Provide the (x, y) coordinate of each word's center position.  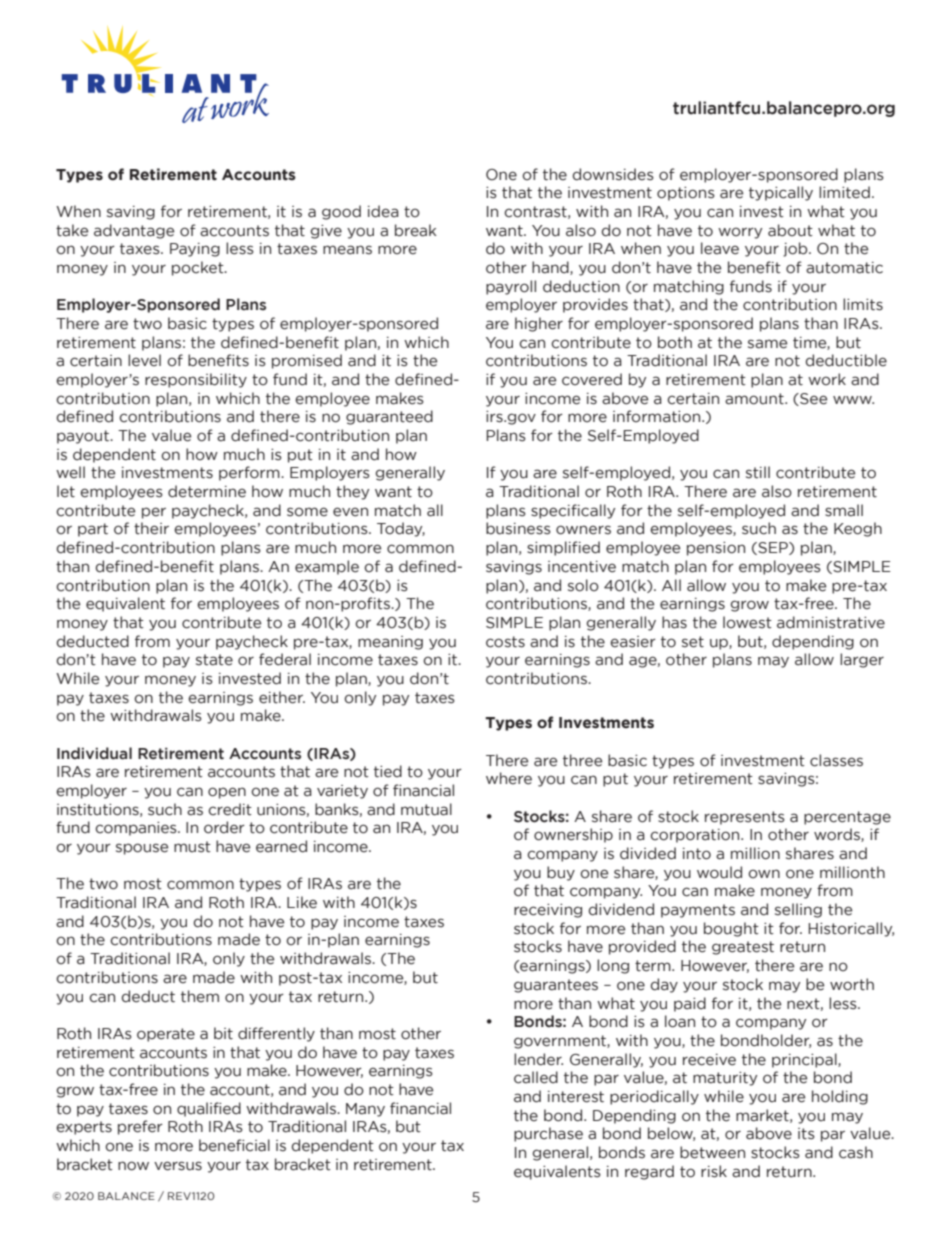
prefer (140, 1127)
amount (755, 399)
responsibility (196, 380)
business (518, 528)
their (151, 528)
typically (781, 193)
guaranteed (389, 417)
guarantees (556, 986)
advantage (134, 231)
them (200, 996)
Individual (94, 753)
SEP (773, 548)
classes (836, 760)
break (416, 230)
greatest (743, 948)
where (509, 778)
